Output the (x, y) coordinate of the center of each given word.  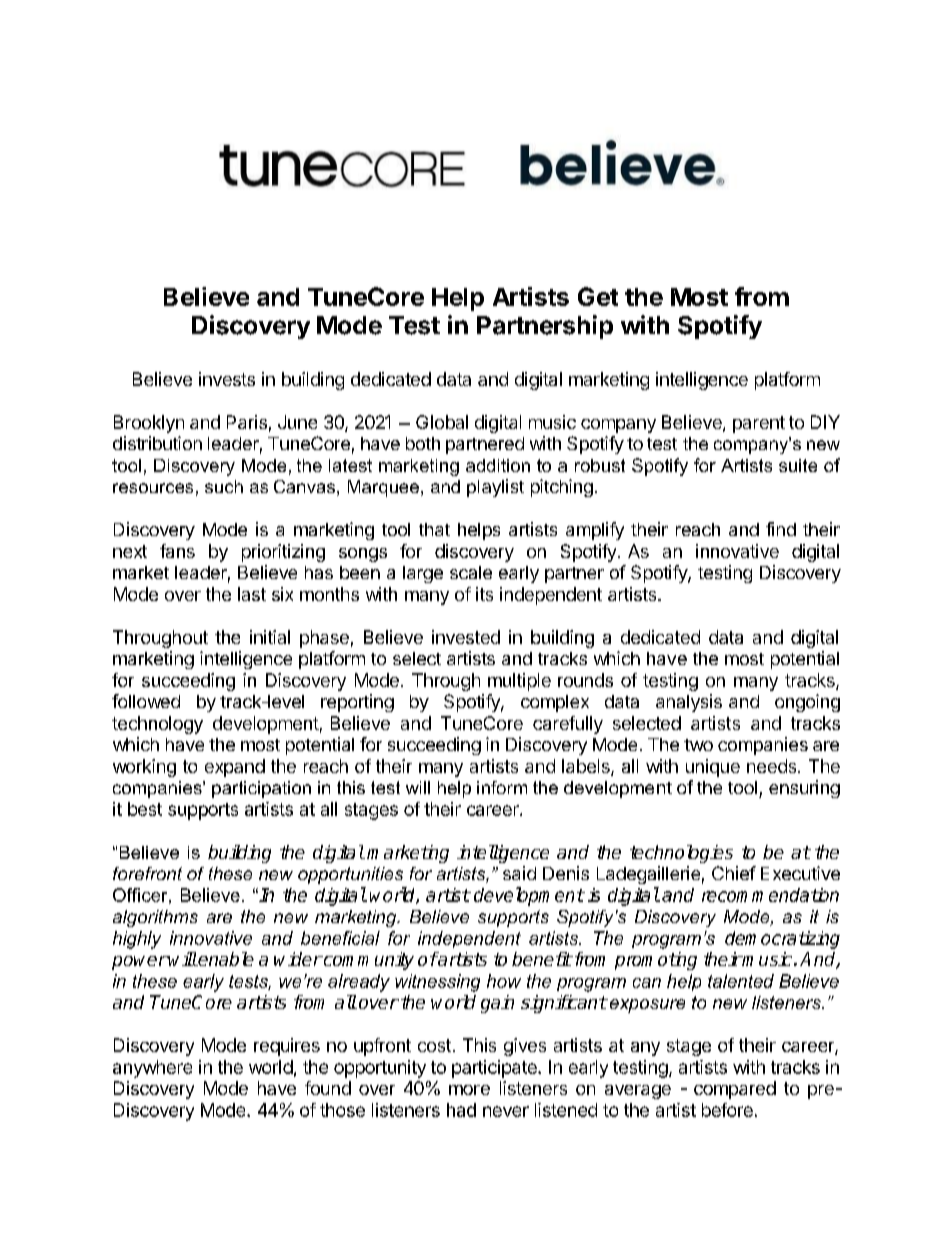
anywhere (152, 1069)
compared (735, 1090)
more (469, 1090)
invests (227, 379)
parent (759, 424)
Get (598, 296)
